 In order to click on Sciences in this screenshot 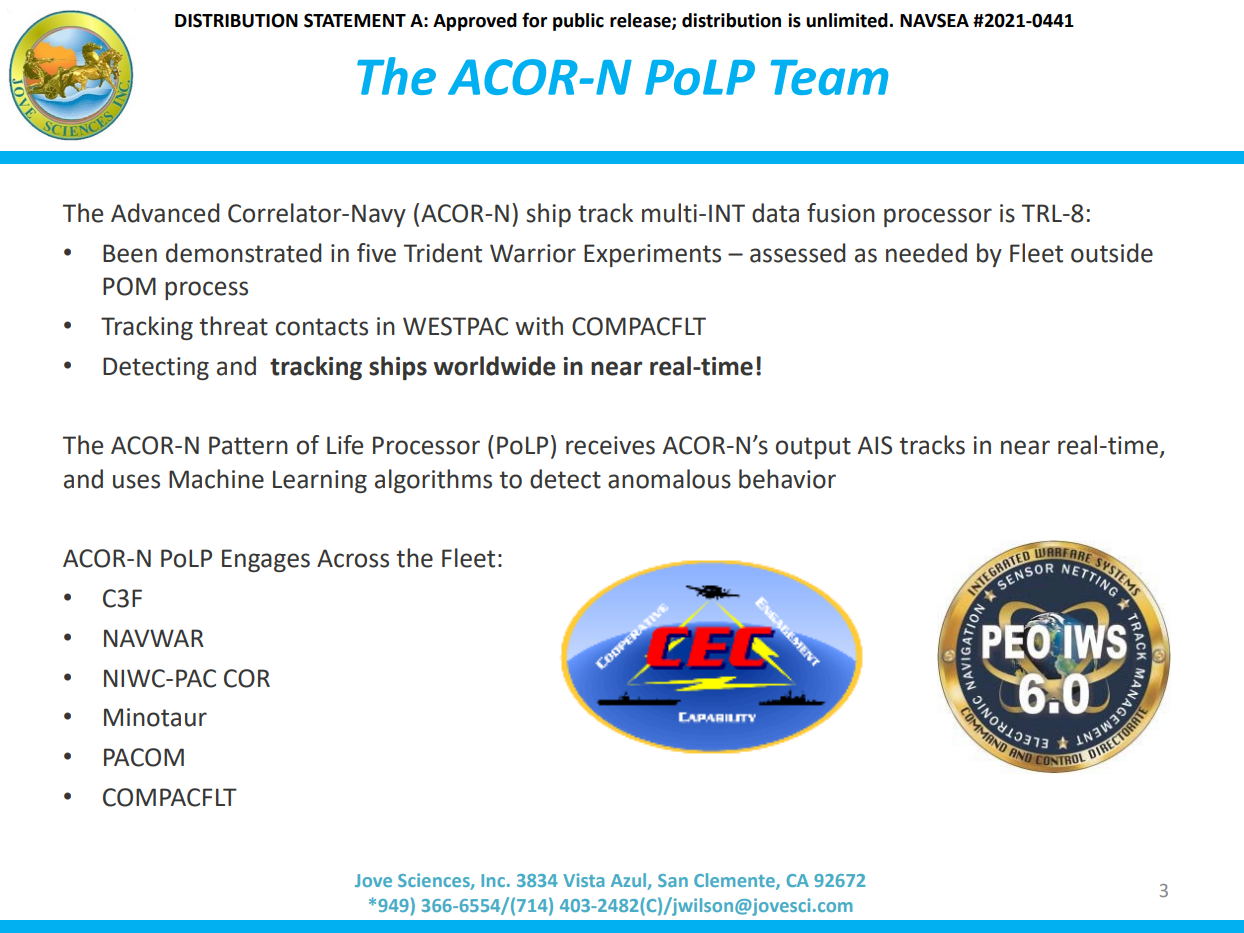, I will do `click(435, 881)`.
